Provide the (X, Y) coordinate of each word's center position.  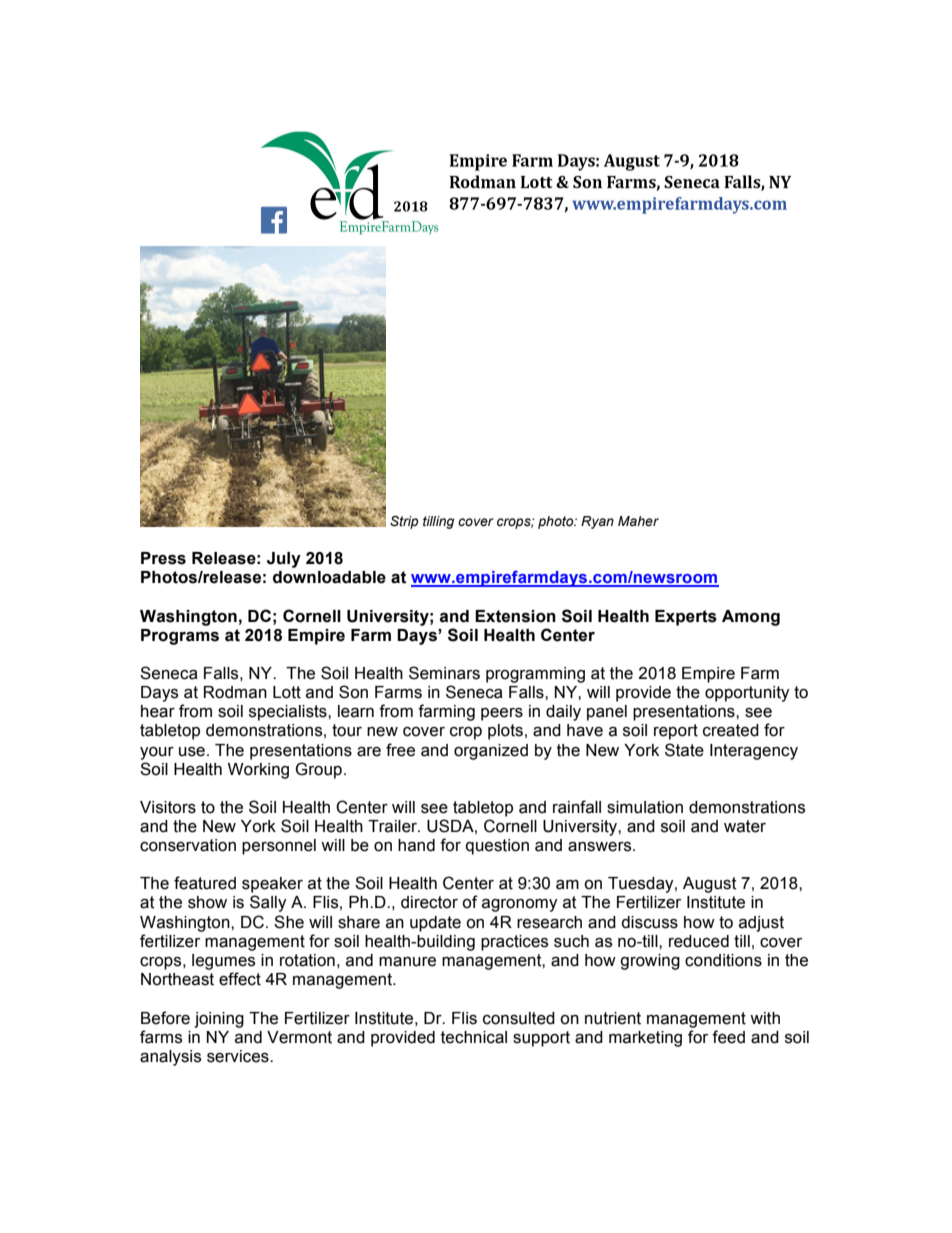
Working (258, 771)
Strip (404, 522)
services (239, 1056)
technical (474, 1037)
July (284, 560)
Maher (638, 521)
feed (728, 1037)
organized (491, 752)
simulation (645, 807)
